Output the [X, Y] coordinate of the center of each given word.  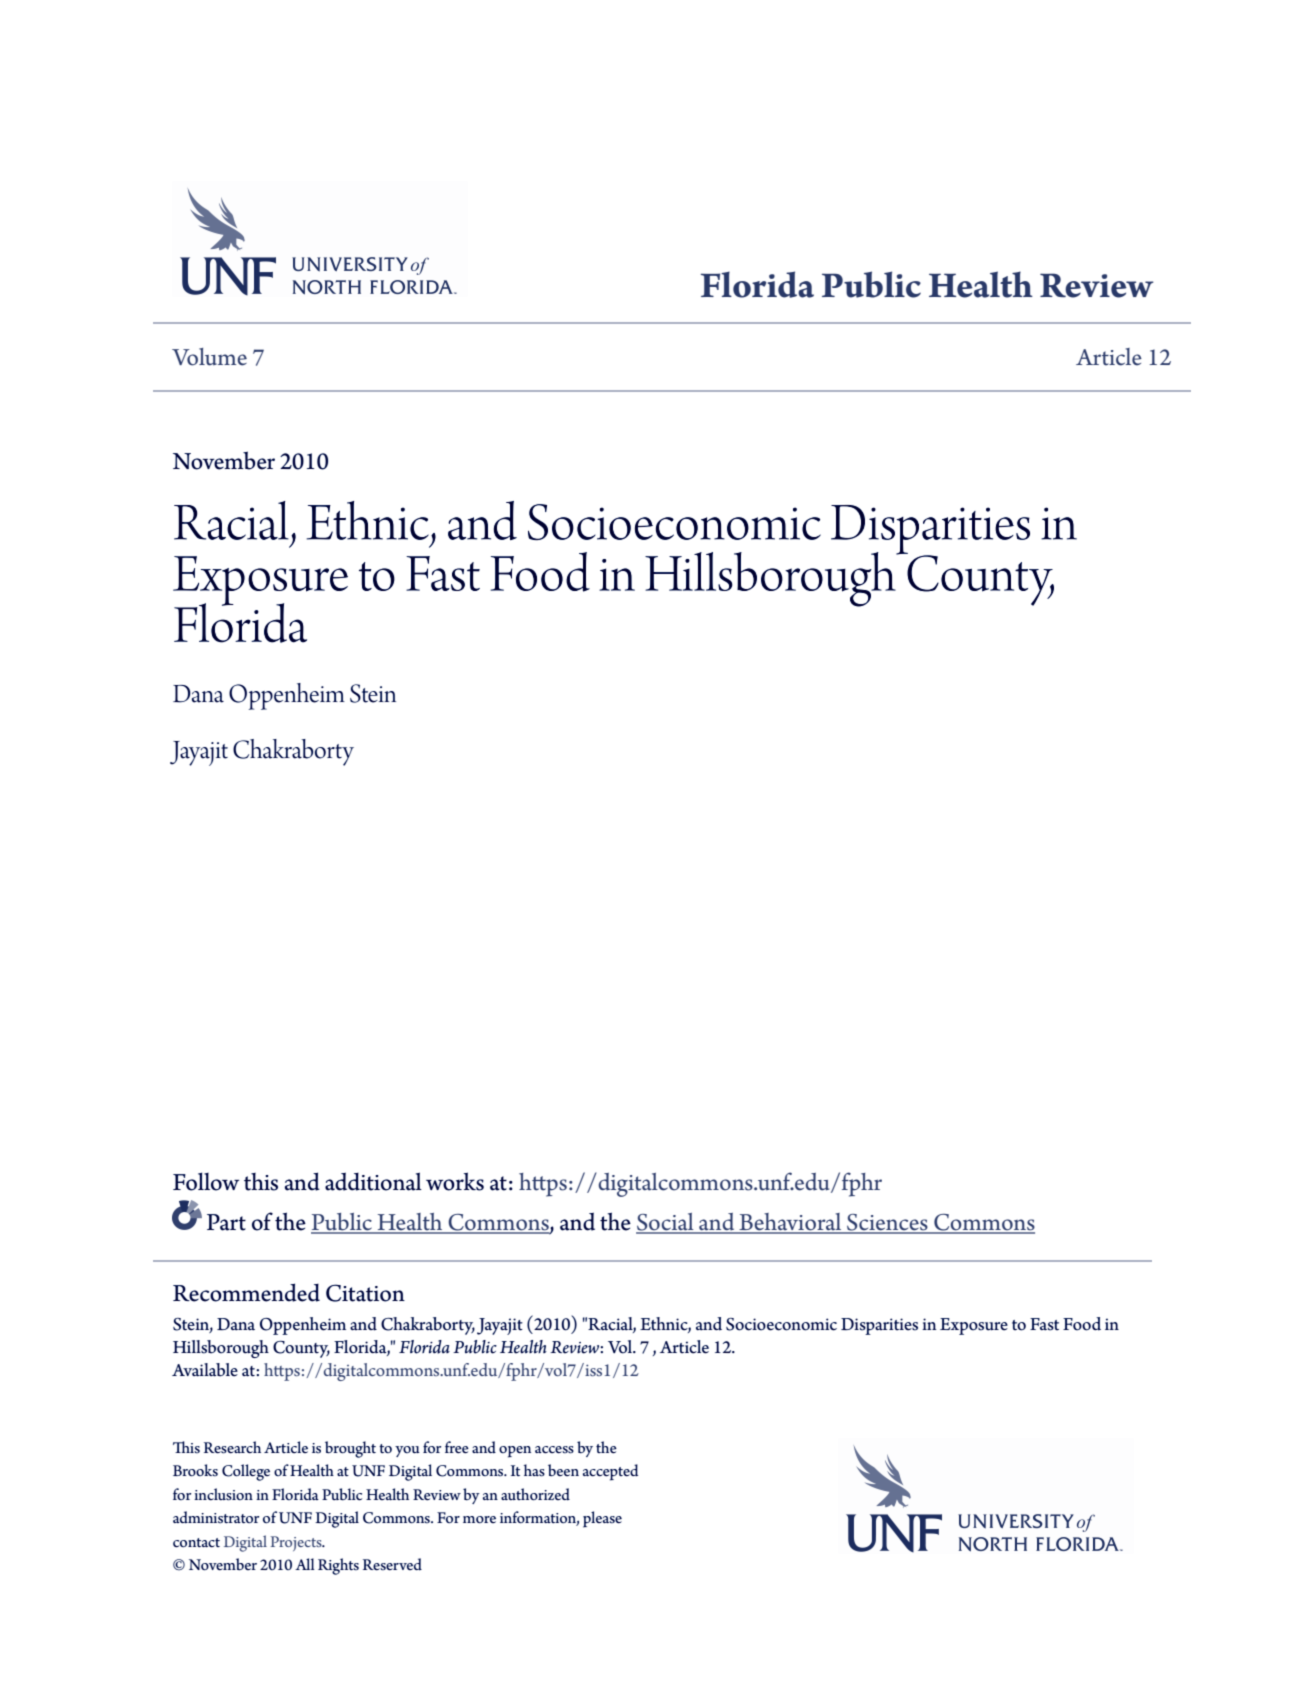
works [455, 1181]
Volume [209, 357]
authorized [535, 1494]
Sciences [887, 1223]
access [554, 1450]
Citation [365, 1293]
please [602, 1519]
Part [226, 1222]
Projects [297, 1543]
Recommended [246, 1292]
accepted [610, 1472]
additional [373, 1181]
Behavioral [790, 1223]
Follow [206, 1181]
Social [666, 1223]
